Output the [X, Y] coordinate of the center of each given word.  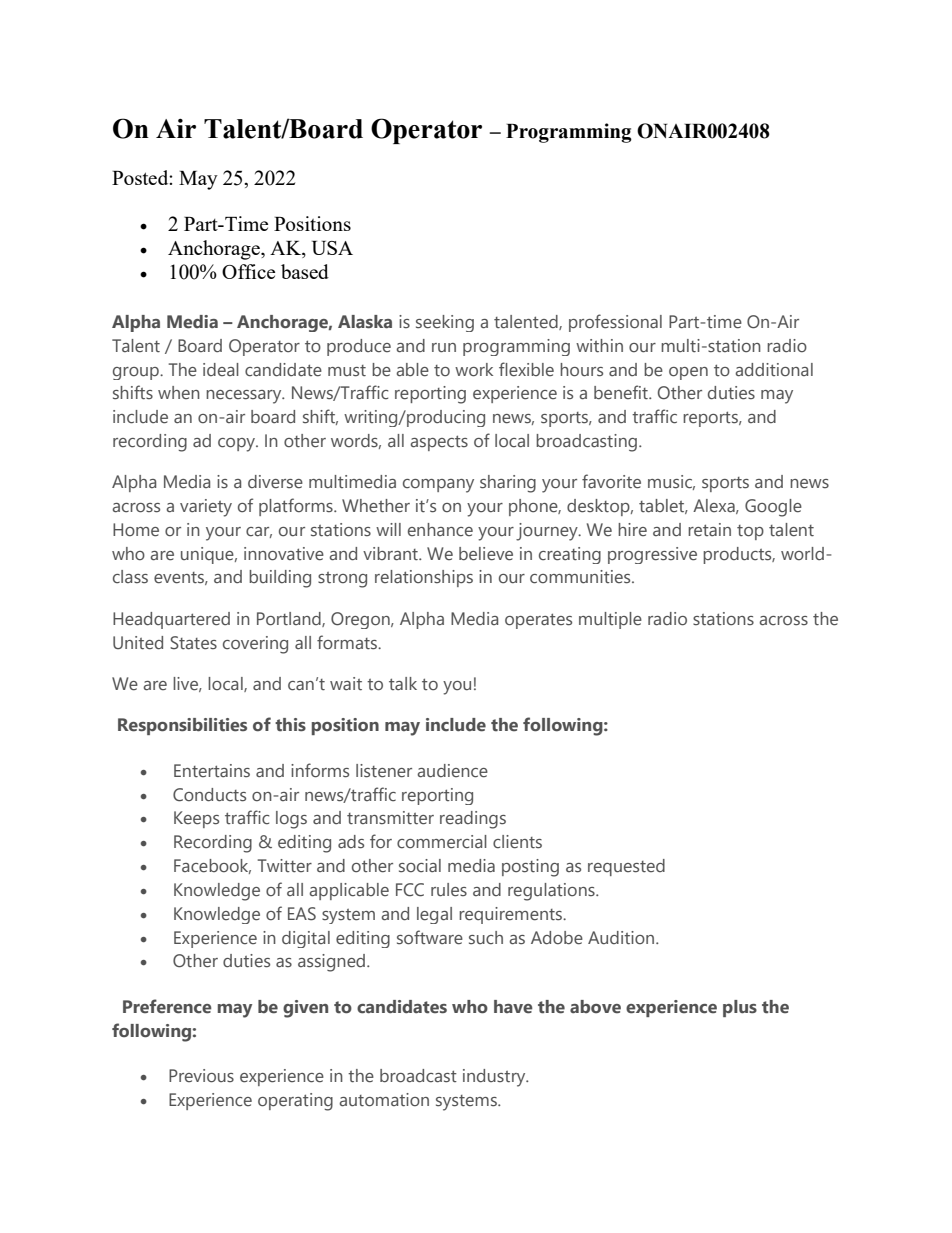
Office [248, 271]
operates [538, 621]
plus [740, 1008]
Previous [201, 1076]
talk [403, 683]
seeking [445, 323]
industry [495, 1078]
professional [615, 323]
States [193, 643]
